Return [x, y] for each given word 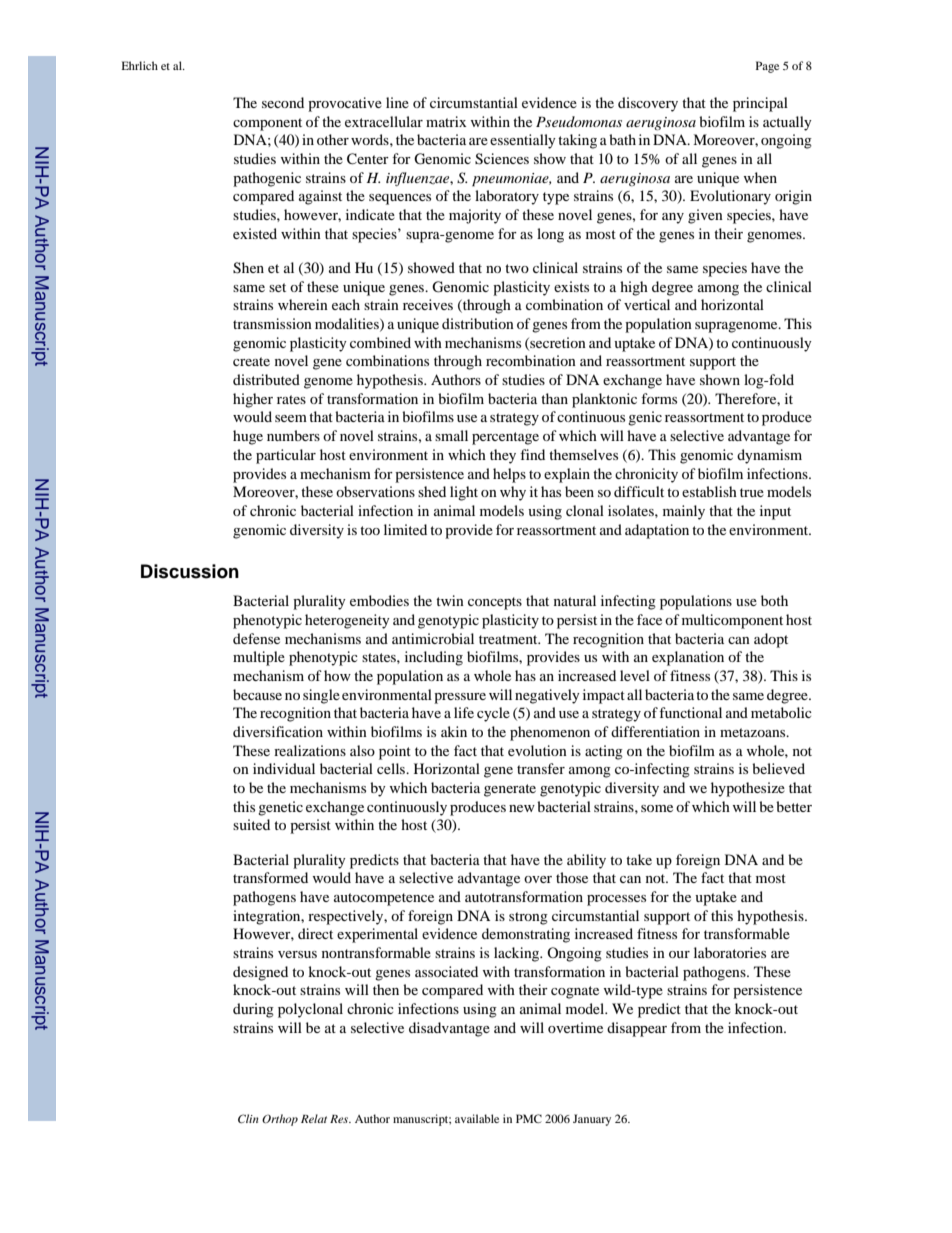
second [283, 102]
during [253, 1010]
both [774, 600]
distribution [478, 323]
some [657, 808]
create [251, 361]
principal [760, 104]
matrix [446, 121]
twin [450, 600]
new [522, 808]
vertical [647, 304]
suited [251, 824]
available [477, 1118]
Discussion [190, 571]
